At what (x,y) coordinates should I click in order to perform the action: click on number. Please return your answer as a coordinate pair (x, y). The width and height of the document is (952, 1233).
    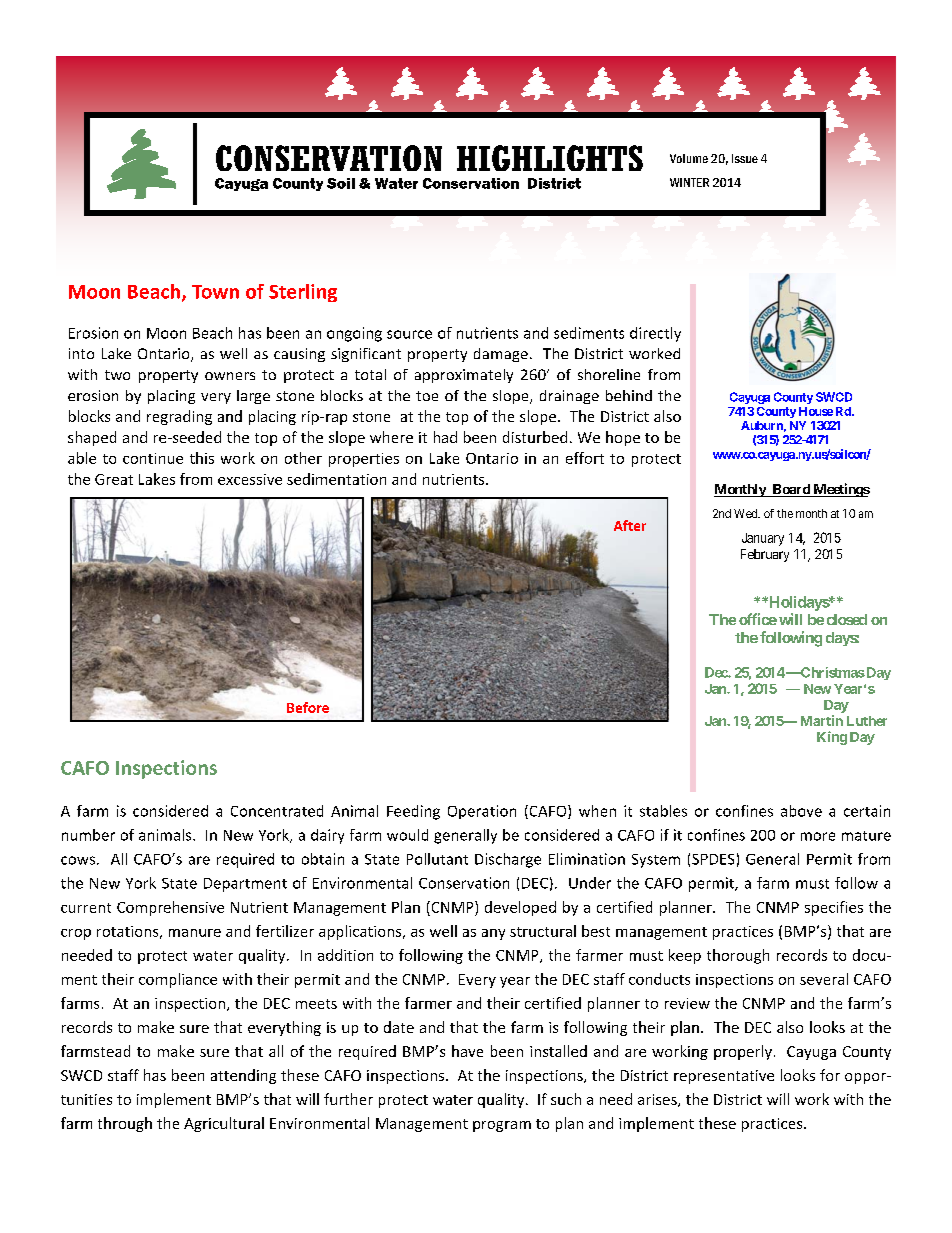
    Looking at the image, I should click on (88, 835).
